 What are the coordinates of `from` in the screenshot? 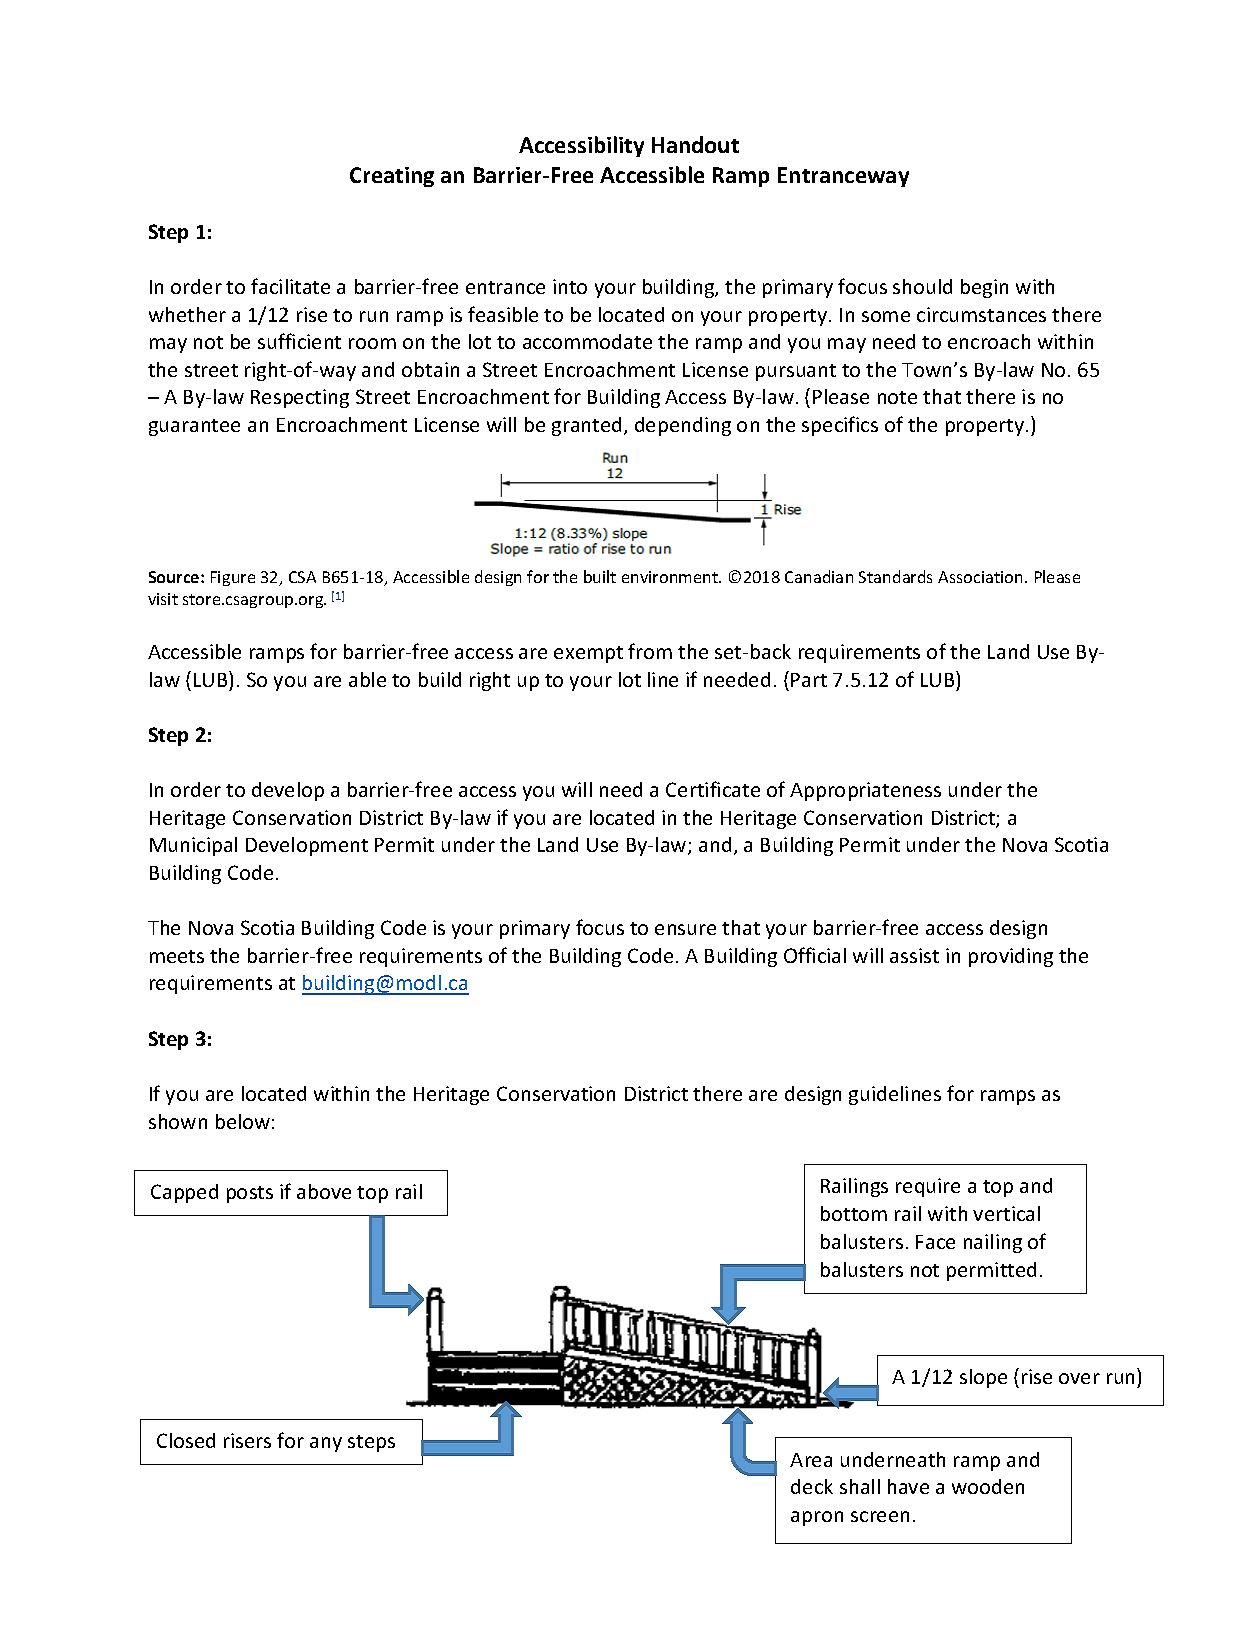 It's located at (650, 651).
